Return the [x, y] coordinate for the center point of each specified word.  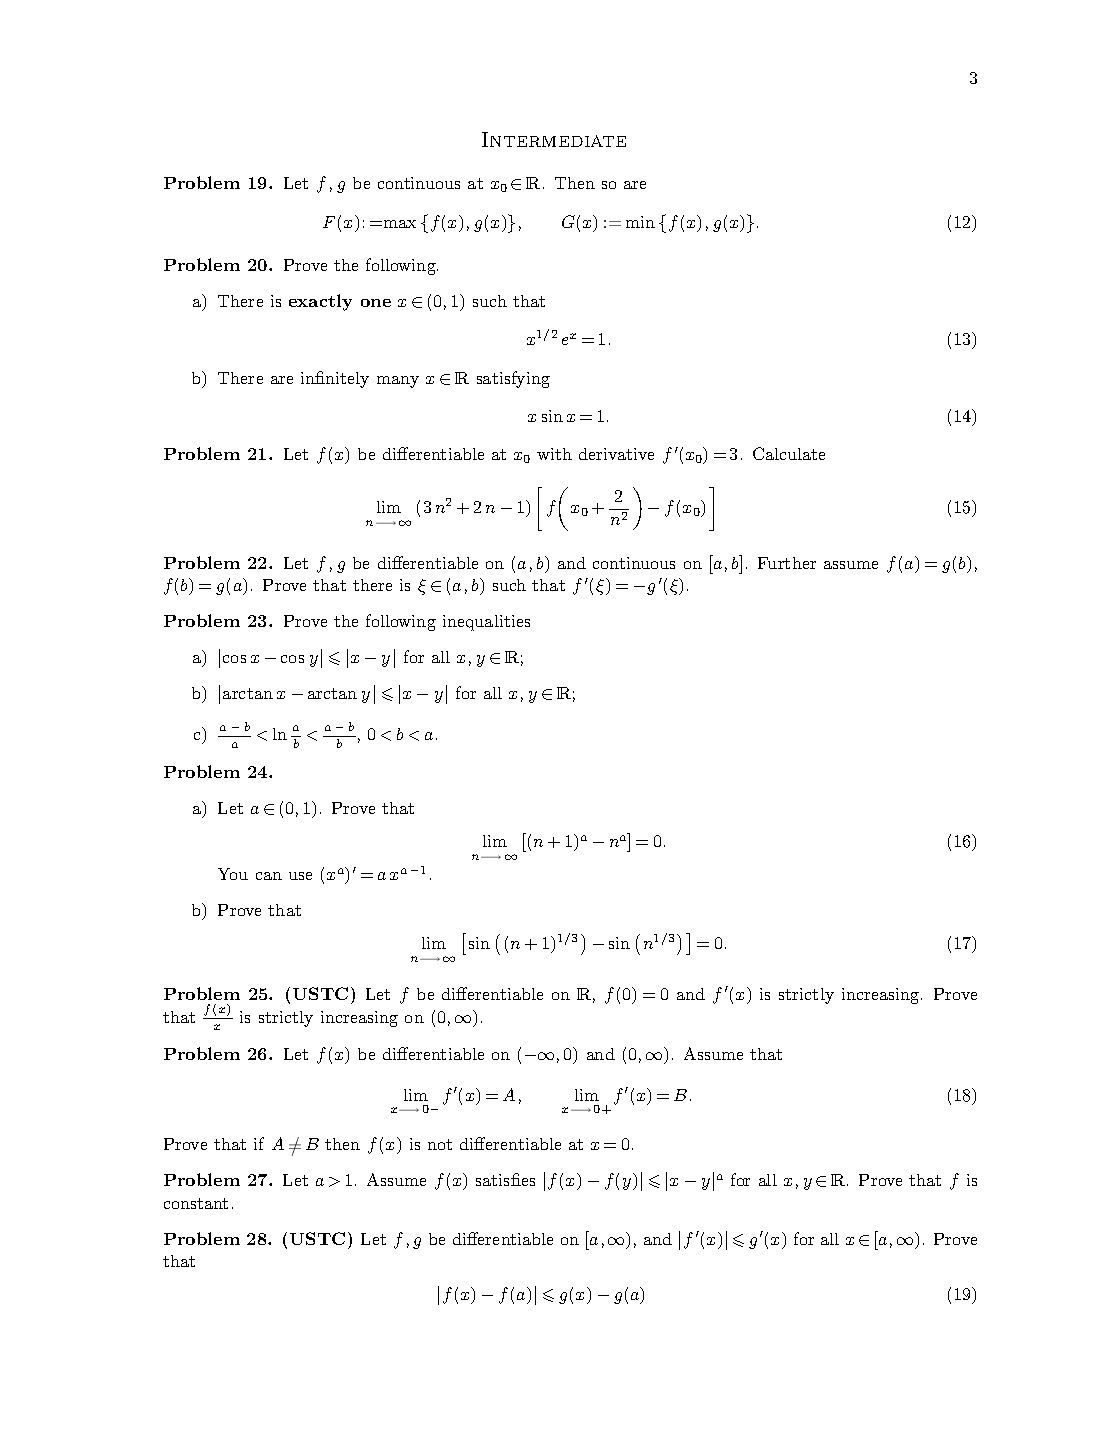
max [398, 224]
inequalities [486, 623]
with [554, 454]
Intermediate [554, 139]
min [640, 222]
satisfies [505, 1179]
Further [787, 563]
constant [196, 1203]
